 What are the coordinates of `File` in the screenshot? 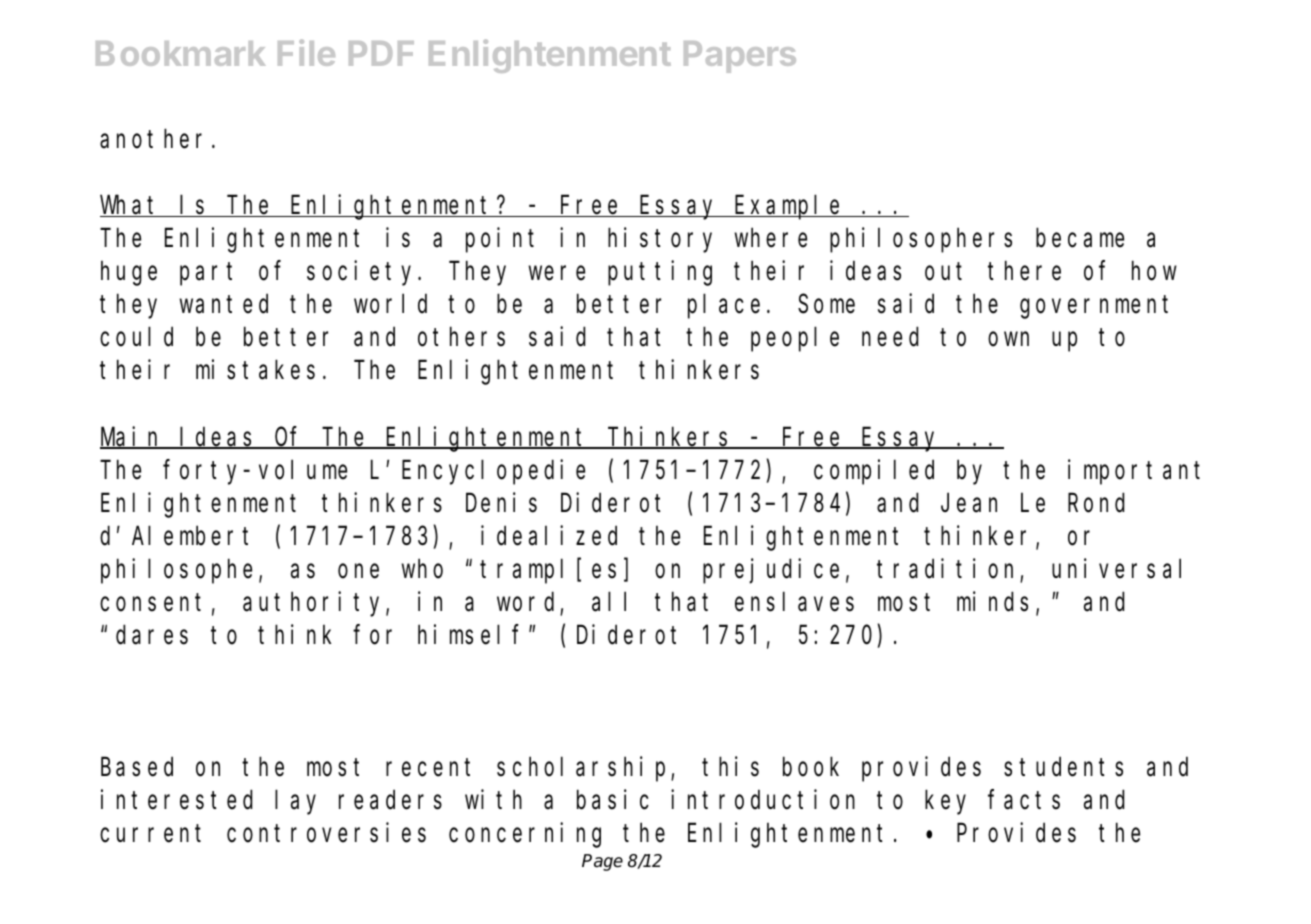 It's located at (306, 52).
